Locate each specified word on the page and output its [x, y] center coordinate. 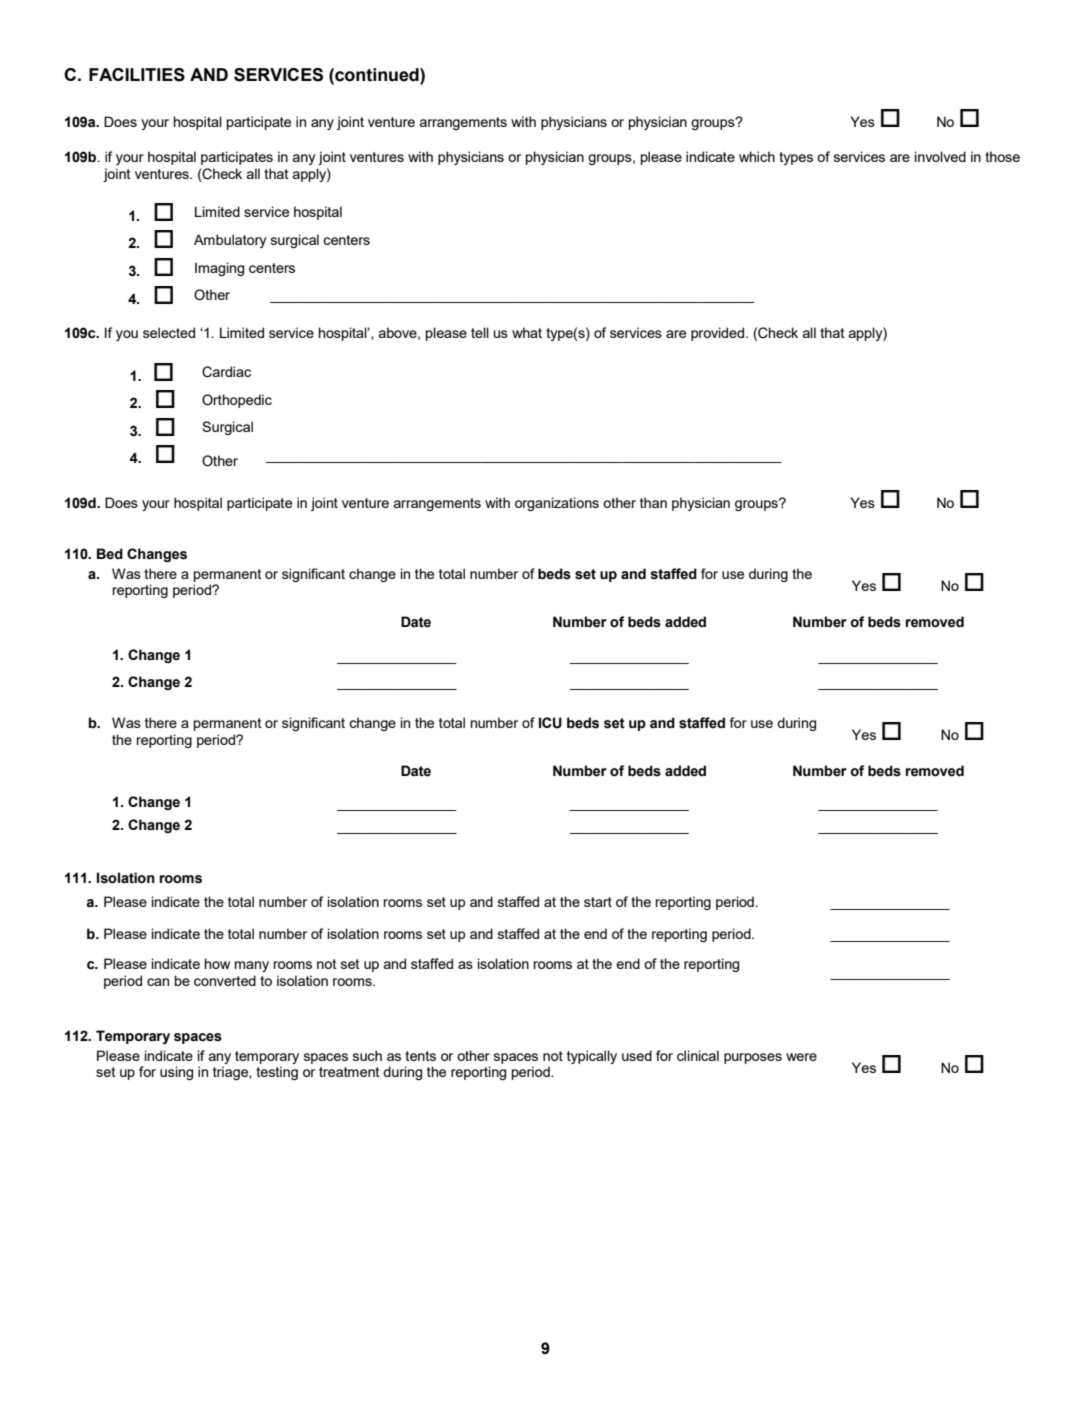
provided [719, 334]
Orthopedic [237, 401]
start [598, 902]
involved [940, 156]
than [653, 502]
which [757, 156]
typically [592, 1057]
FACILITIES [137, 75]
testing [277, 1073]
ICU [550, 723]
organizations [557, 504]
